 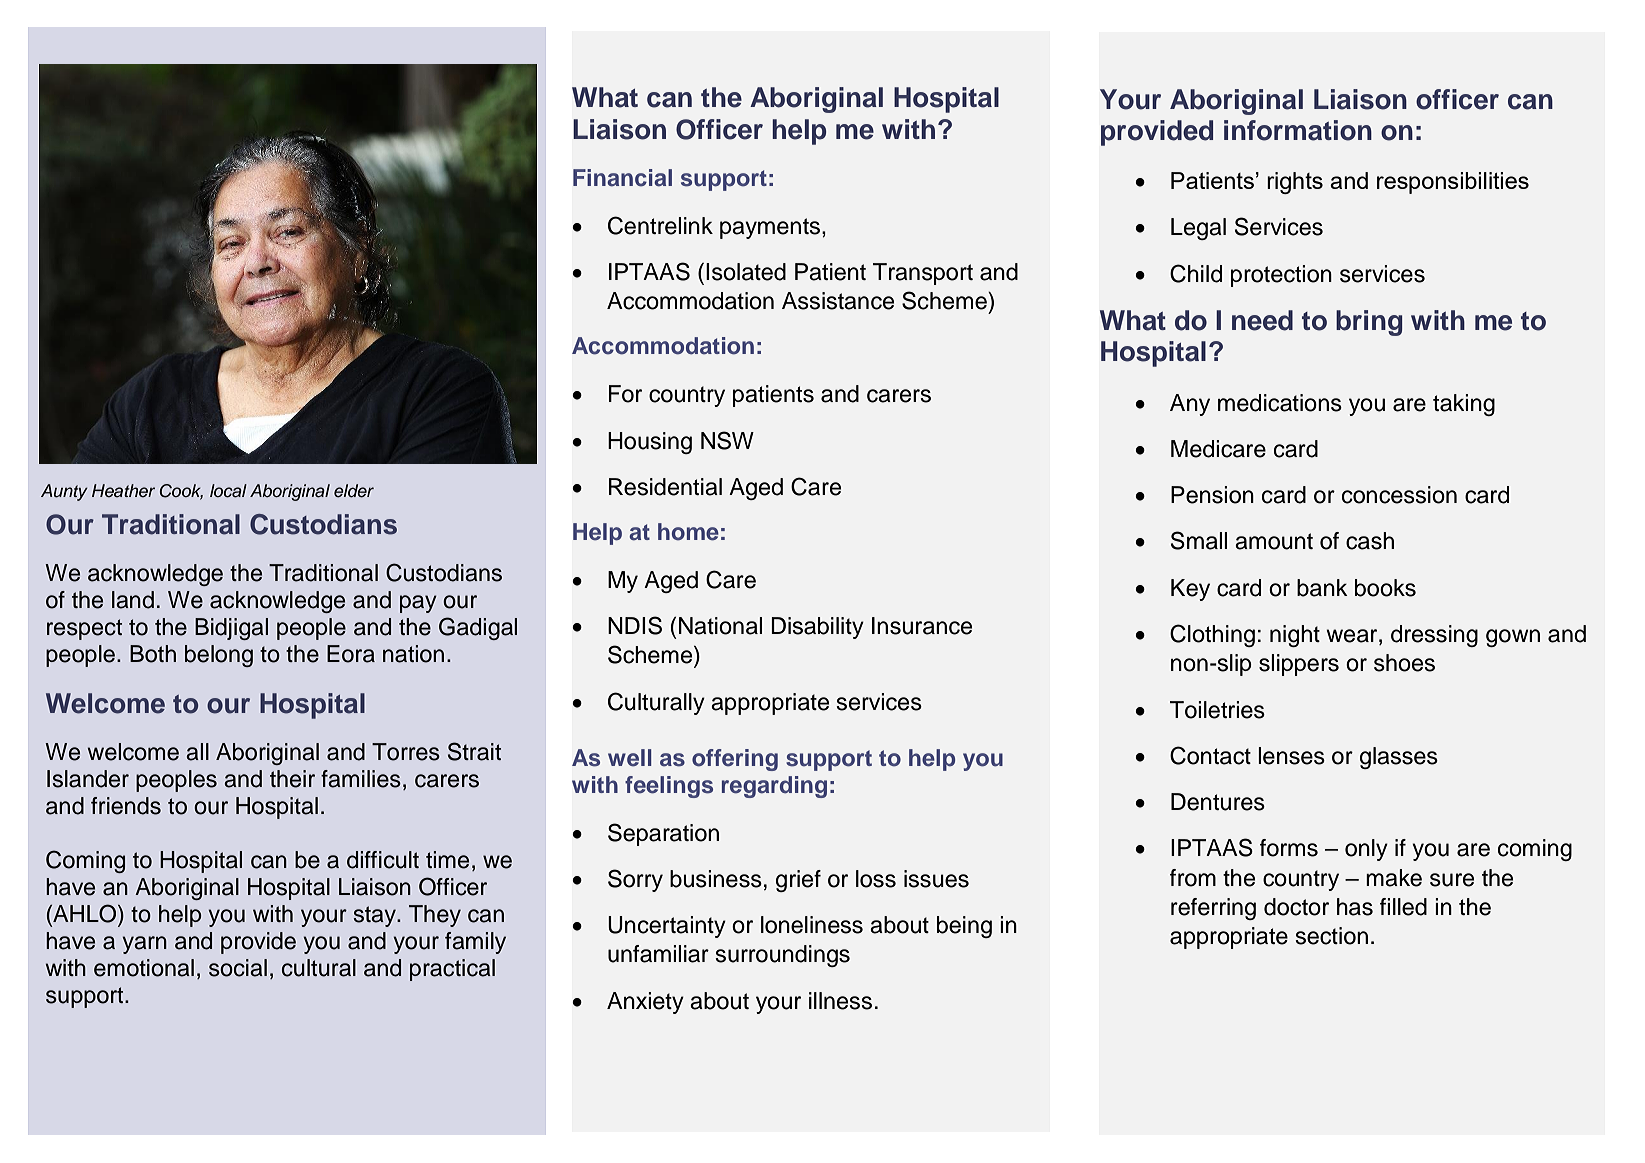 I want to click on section, so click(x=1332, y=936).
